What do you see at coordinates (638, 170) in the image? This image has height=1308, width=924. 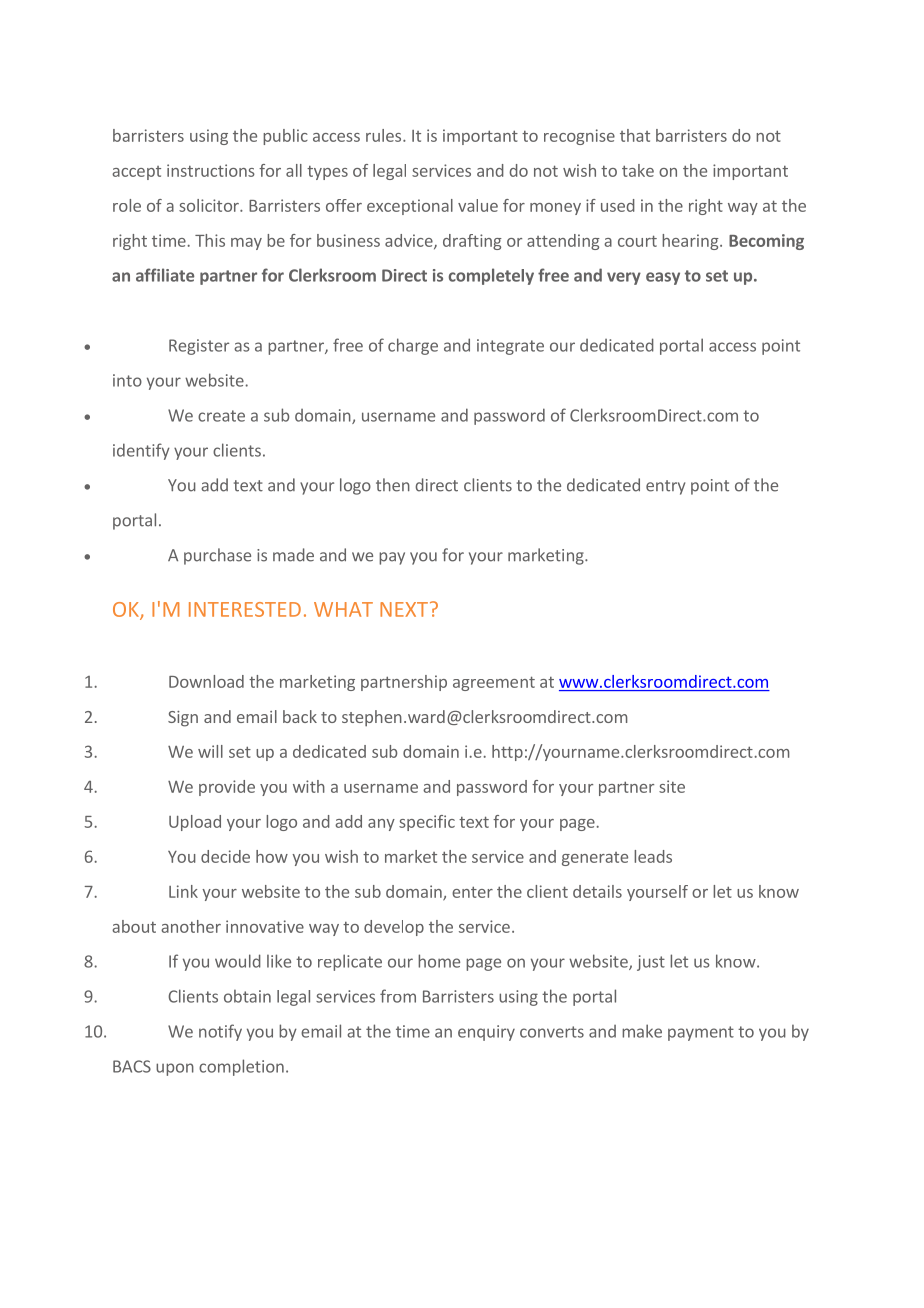 I see `take` at bounding box center [638, 170].
